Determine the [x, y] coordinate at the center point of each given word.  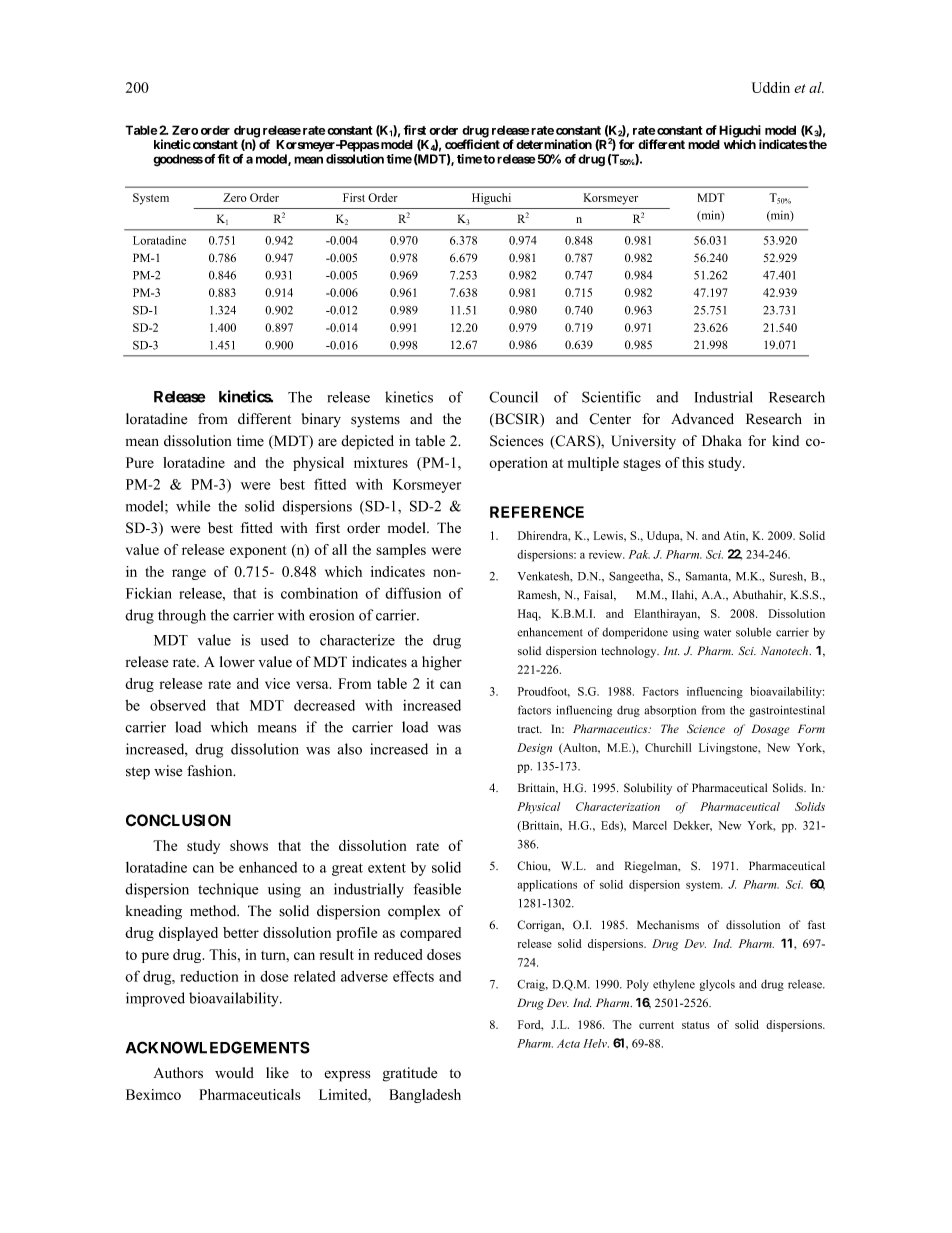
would [234, 1073]
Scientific [611, 397]
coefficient [472, 144]
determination [554, 144]
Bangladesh [425, 1096]
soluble [753, 632]
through [182, 616]
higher [442, 663]
